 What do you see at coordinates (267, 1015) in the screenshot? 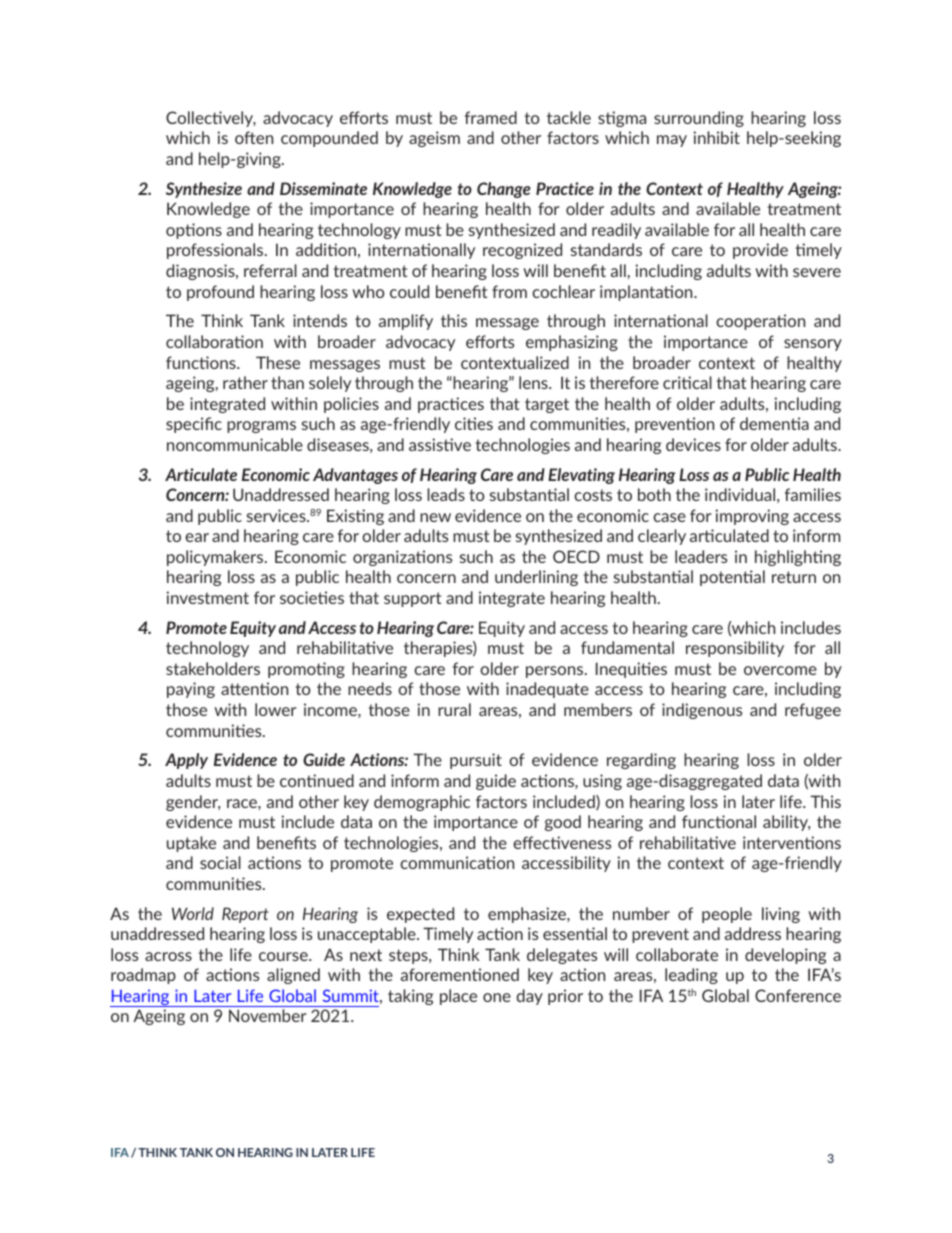
I see `November` at bounding box center [267, 1015].
